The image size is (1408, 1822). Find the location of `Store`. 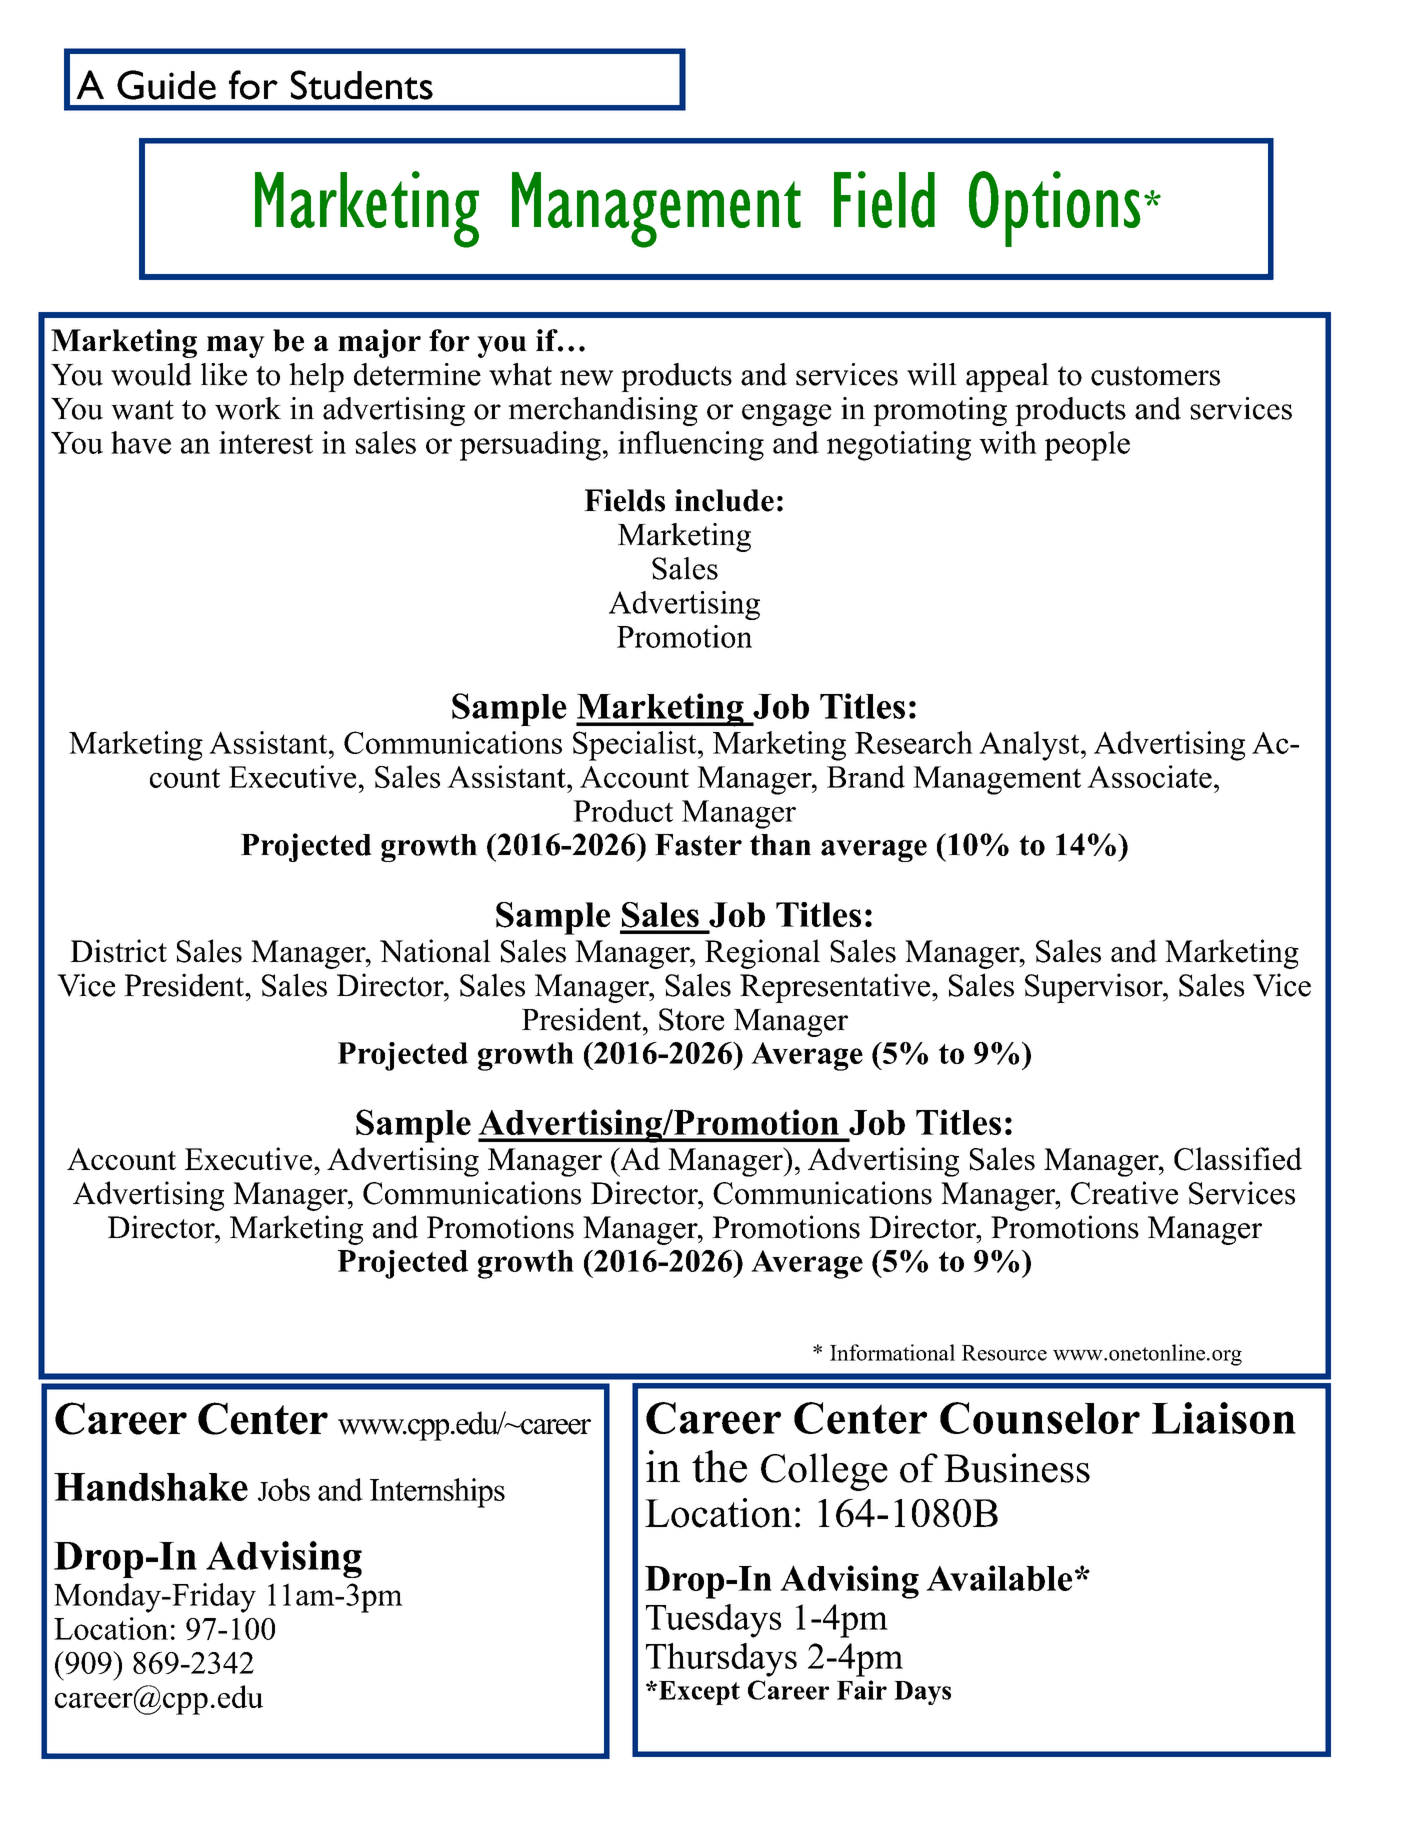

Store is located at coordinates (691, 1019).
